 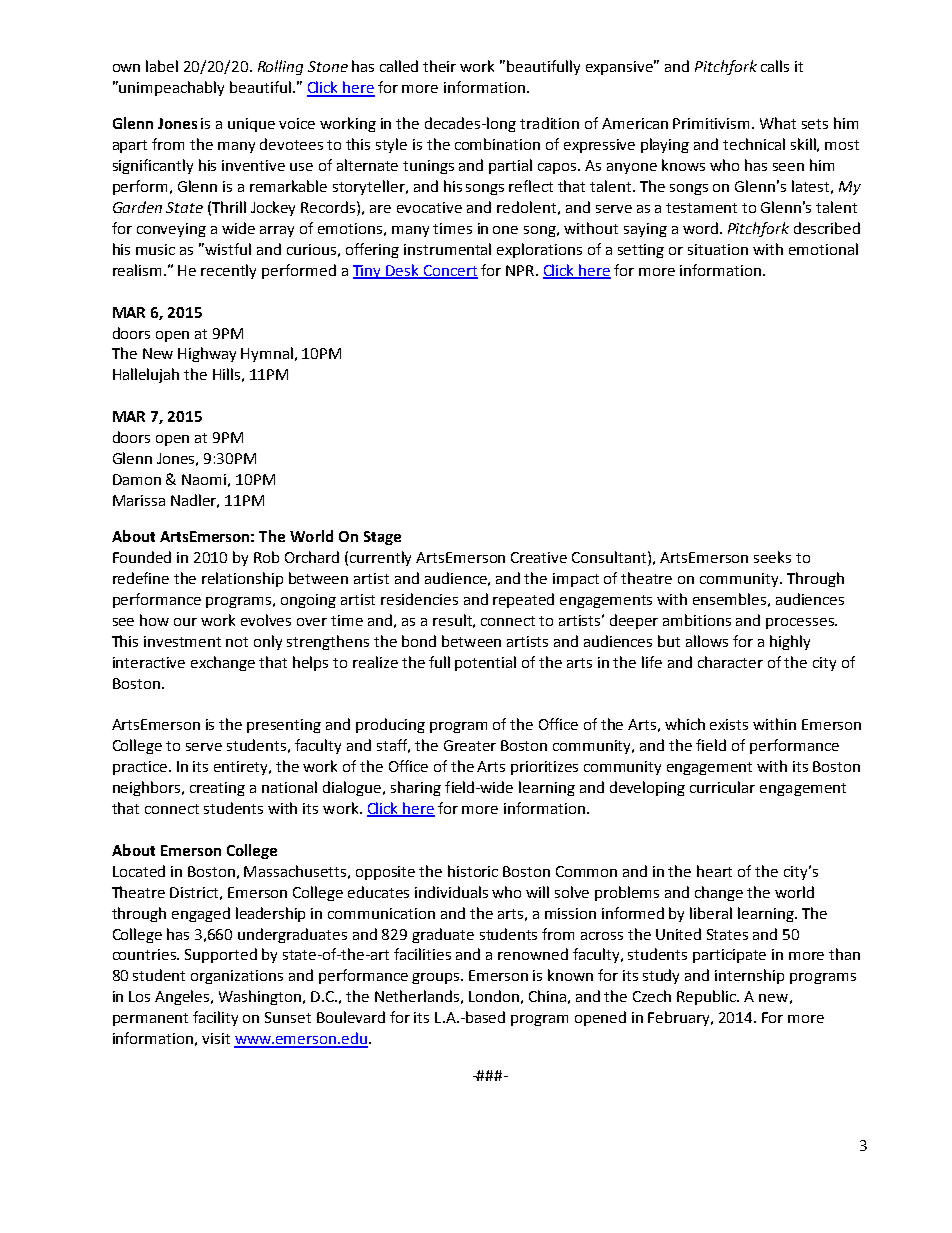 I want to click on Damon, so click(x=137, y=479).
